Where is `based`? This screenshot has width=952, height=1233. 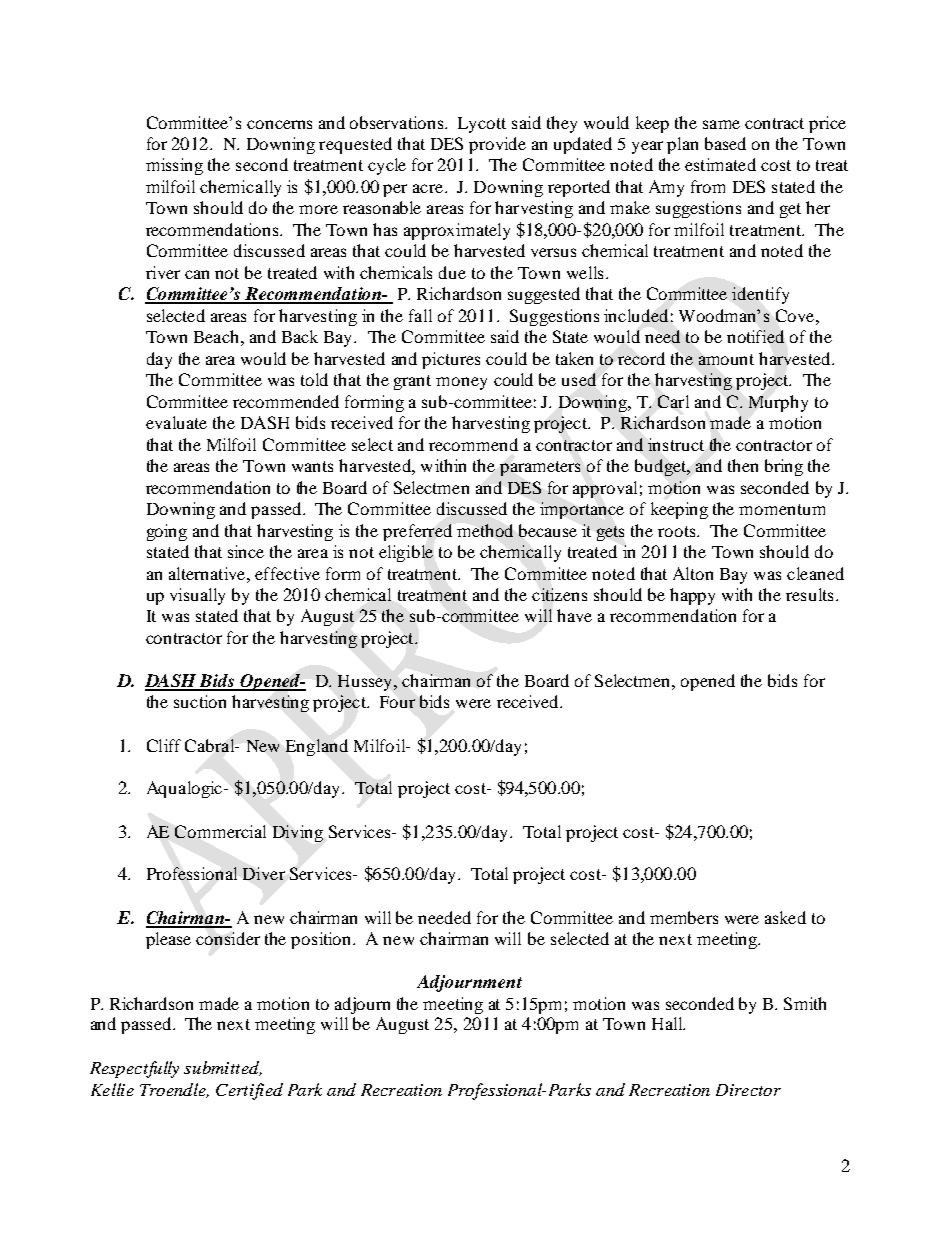 based is located at coordinates (725, 143).
